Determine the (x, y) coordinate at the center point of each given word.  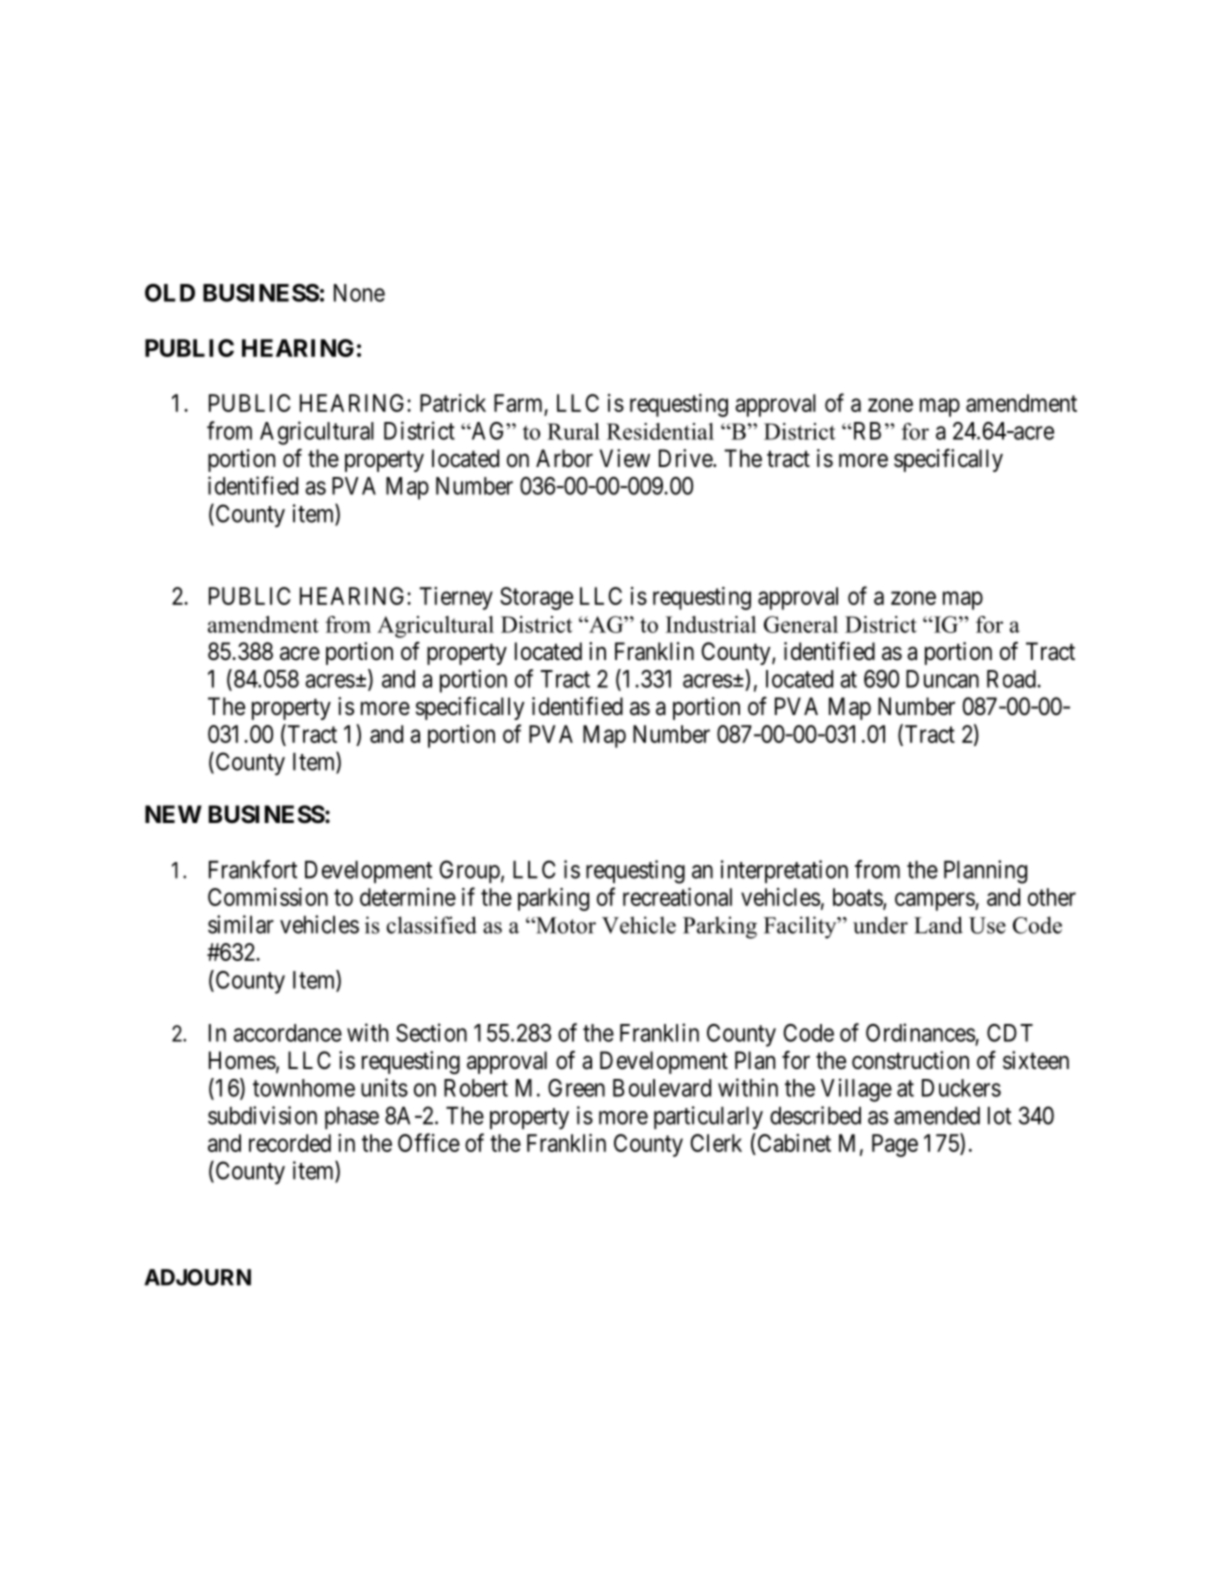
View (625, 458)
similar (241, 924)
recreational (677, 897)
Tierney (456, 598)
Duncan (942, 679)
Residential (660, 431)
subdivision (262, 1115)
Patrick (453, 403)
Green (576, 1088)
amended (937, 1116)
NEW (173, 814)
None (359, 293)
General (801, 624)
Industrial (711, 624)
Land (938, 925)
